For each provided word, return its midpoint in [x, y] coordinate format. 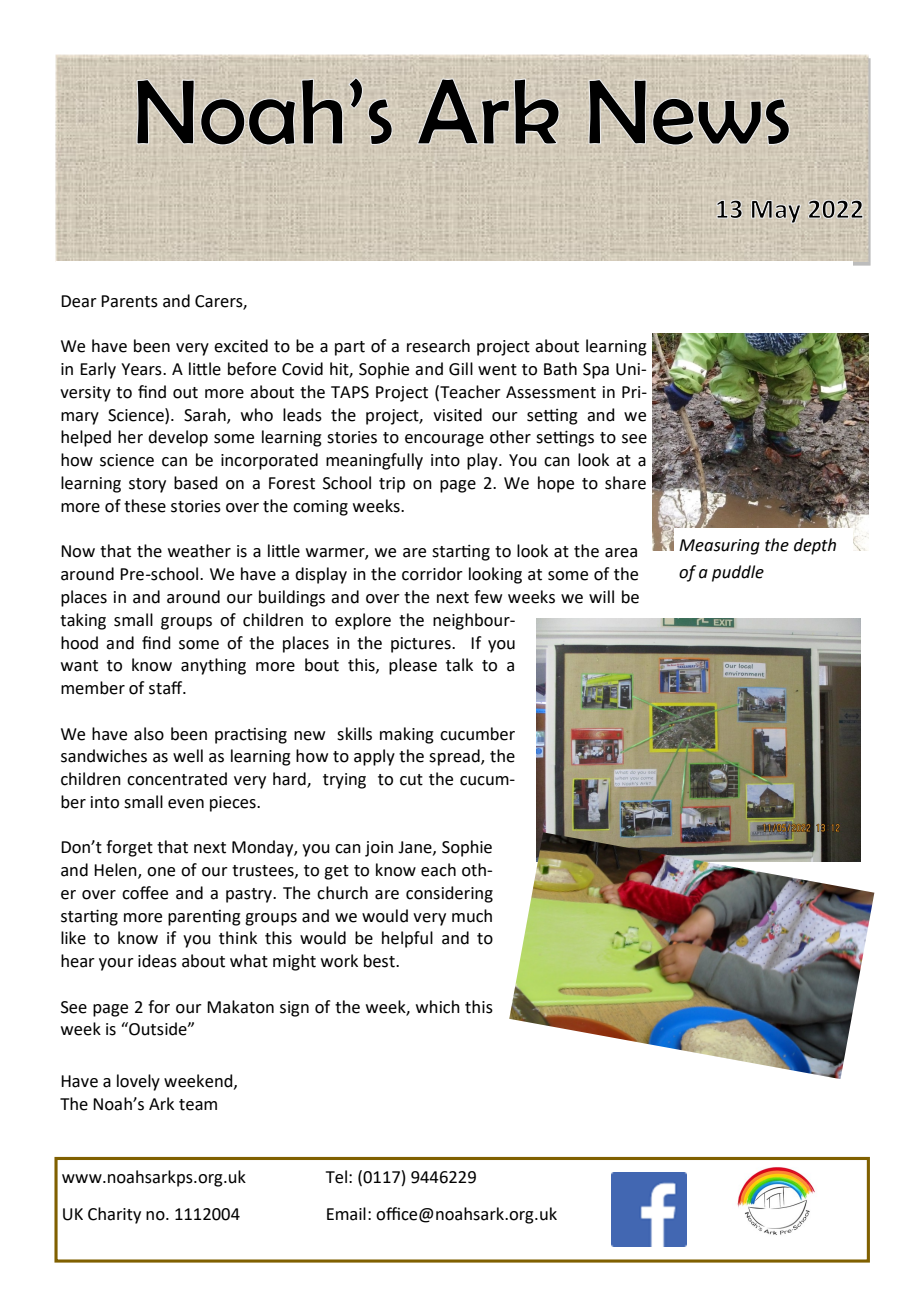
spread [455, 757]
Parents [129, 301]
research [438, 346]
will [601, 596]
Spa [596, 371]
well [188, 756]
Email [346, 1214]
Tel [336, 1177]
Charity [114, 1215]
